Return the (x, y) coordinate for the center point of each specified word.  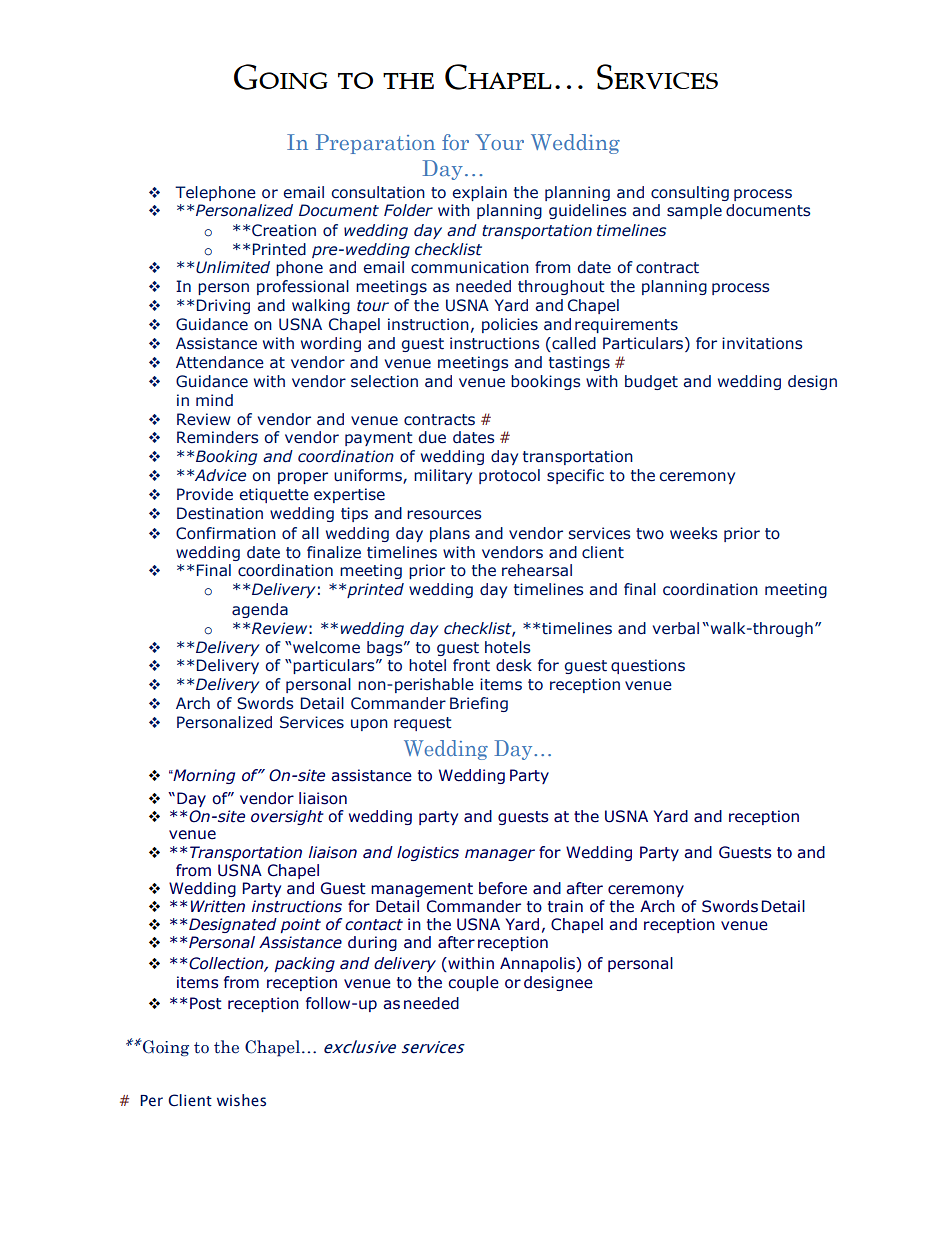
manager (500, 855)
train (565, 906)
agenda (260, 610)
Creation (284, 230)
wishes (241, 1100)
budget (651, 382)
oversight (287, 817)
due (432, 437)
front (471, 665)
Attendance (220, 362)
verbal (676, 628)
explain (480, 193)
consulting (690, 193)
